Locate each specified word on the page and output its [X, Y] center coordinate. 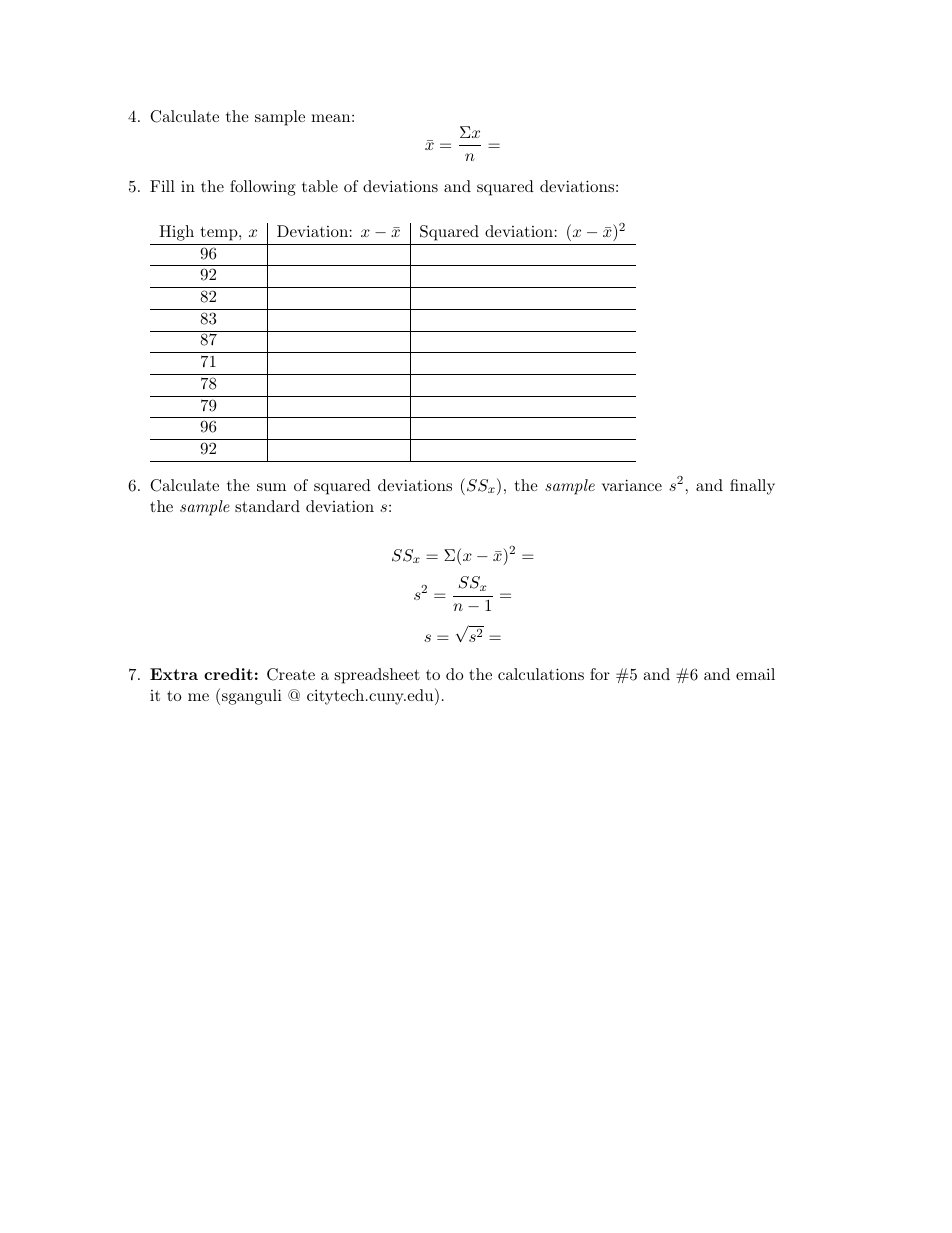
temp [220, 233]
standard [267, 506]
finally [752, 487]
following [263, 188]
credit [228, 674]
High [176, 233]
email [755, 674]
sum [271, 487]
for [600, 674]
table [320, 186]
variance [632, 485]
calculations [541, 674]
